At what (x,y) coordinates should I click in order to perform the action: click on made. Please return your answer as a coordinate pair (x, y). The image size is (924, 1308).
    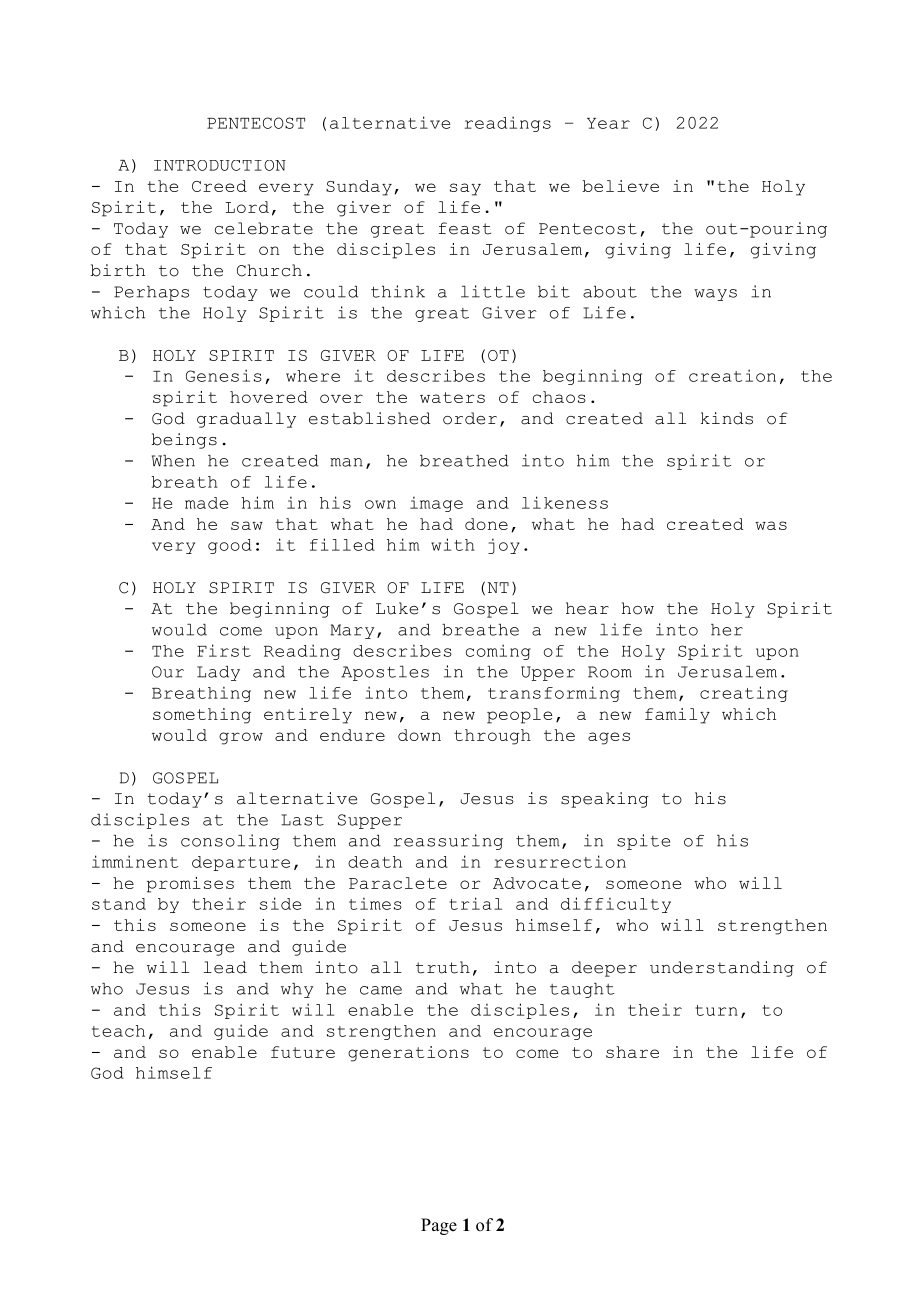
    Looking at the image, I should click on (206, 503).
